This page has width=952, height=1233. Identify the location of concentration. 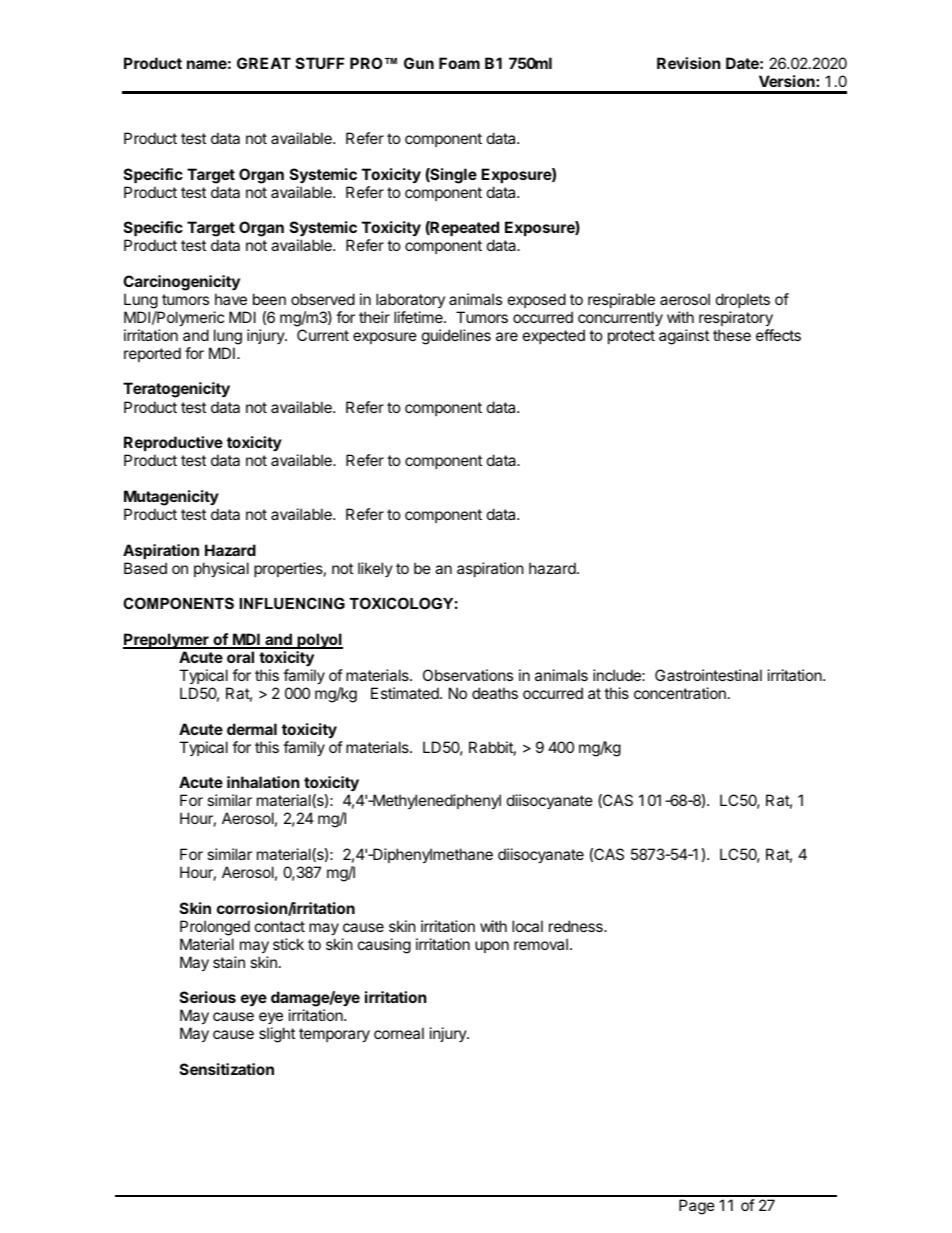
(680, 693).
